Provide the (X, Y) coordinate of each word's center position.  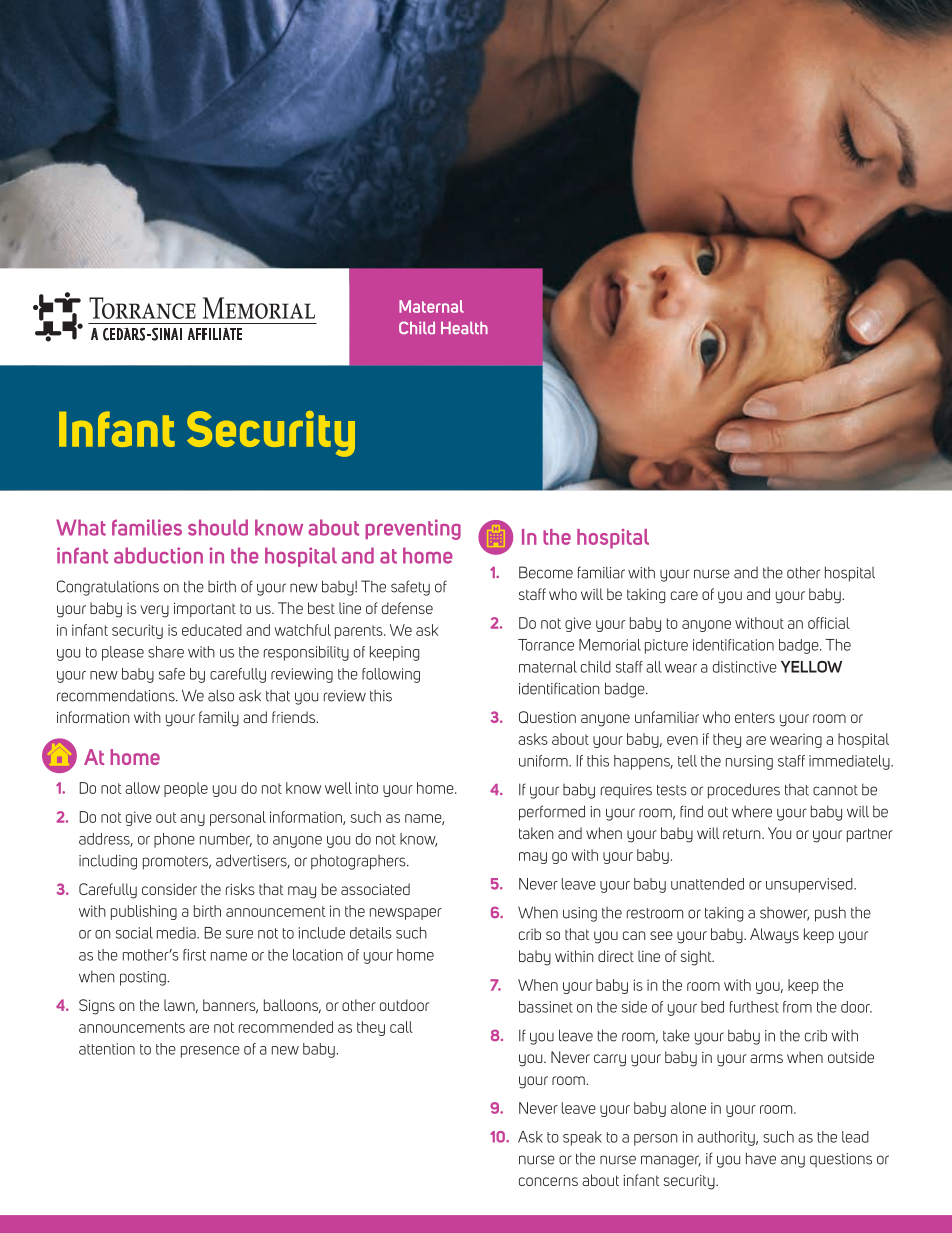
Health (464, 327)
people (186, 789)
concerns (548, 1181)
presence (210, 1052)
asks (533, 739)
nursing (749, 762)
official (829, 623)
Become (546, 572)
